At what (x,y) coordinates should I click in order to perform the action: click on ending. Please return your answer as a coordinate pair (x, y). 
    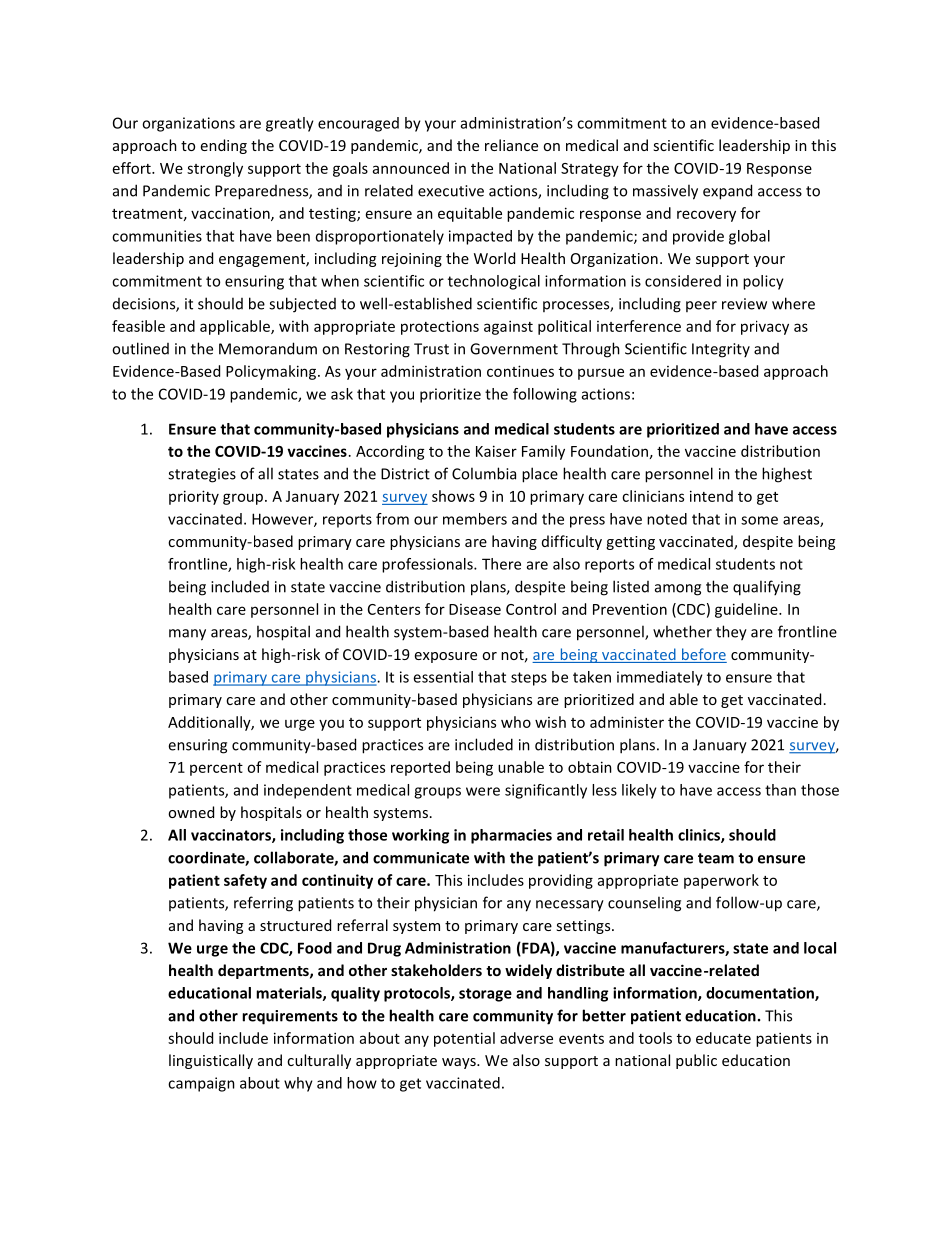
    Looking at the image, I should click on (224, 146).
